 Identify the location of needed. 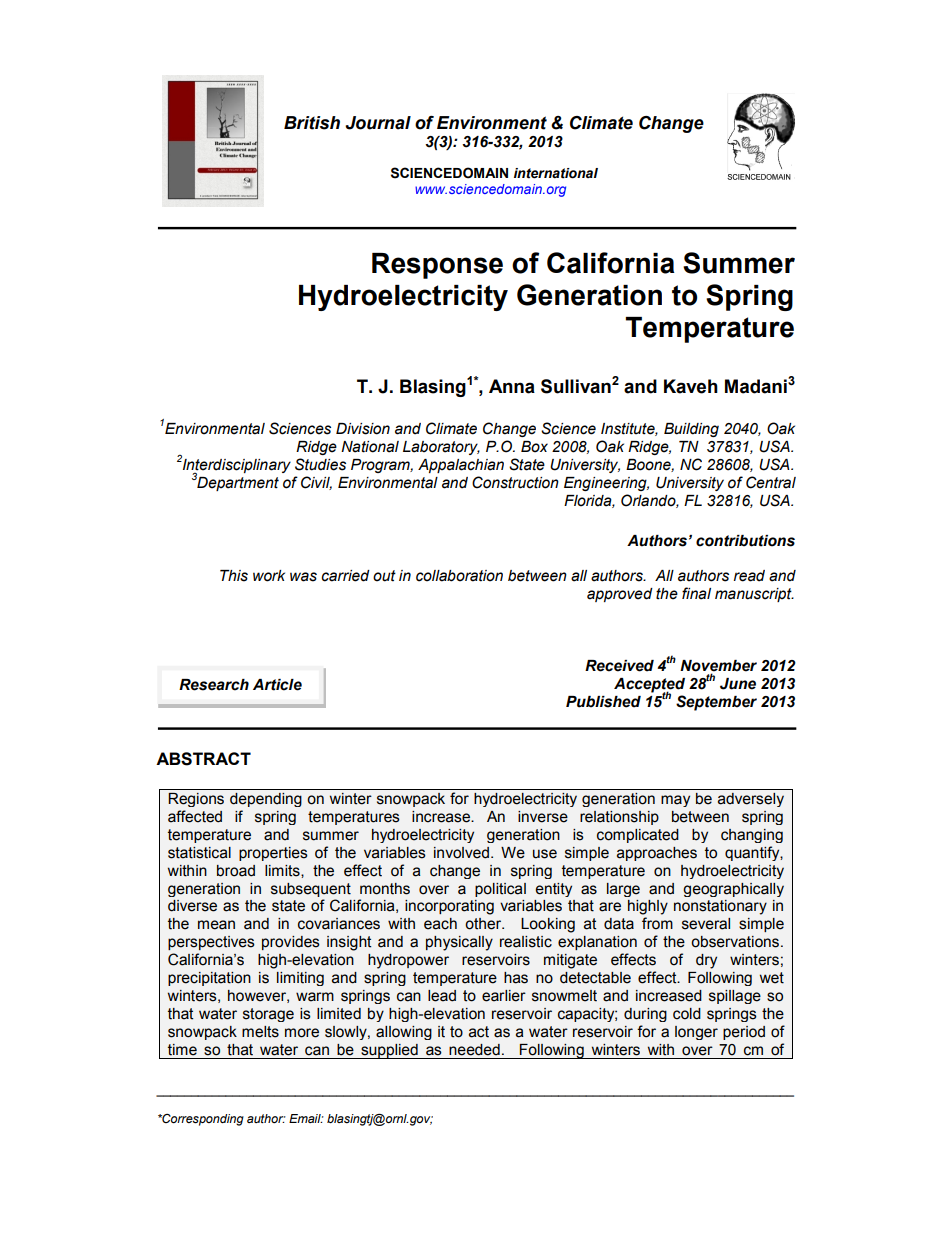
(474, 1050).
